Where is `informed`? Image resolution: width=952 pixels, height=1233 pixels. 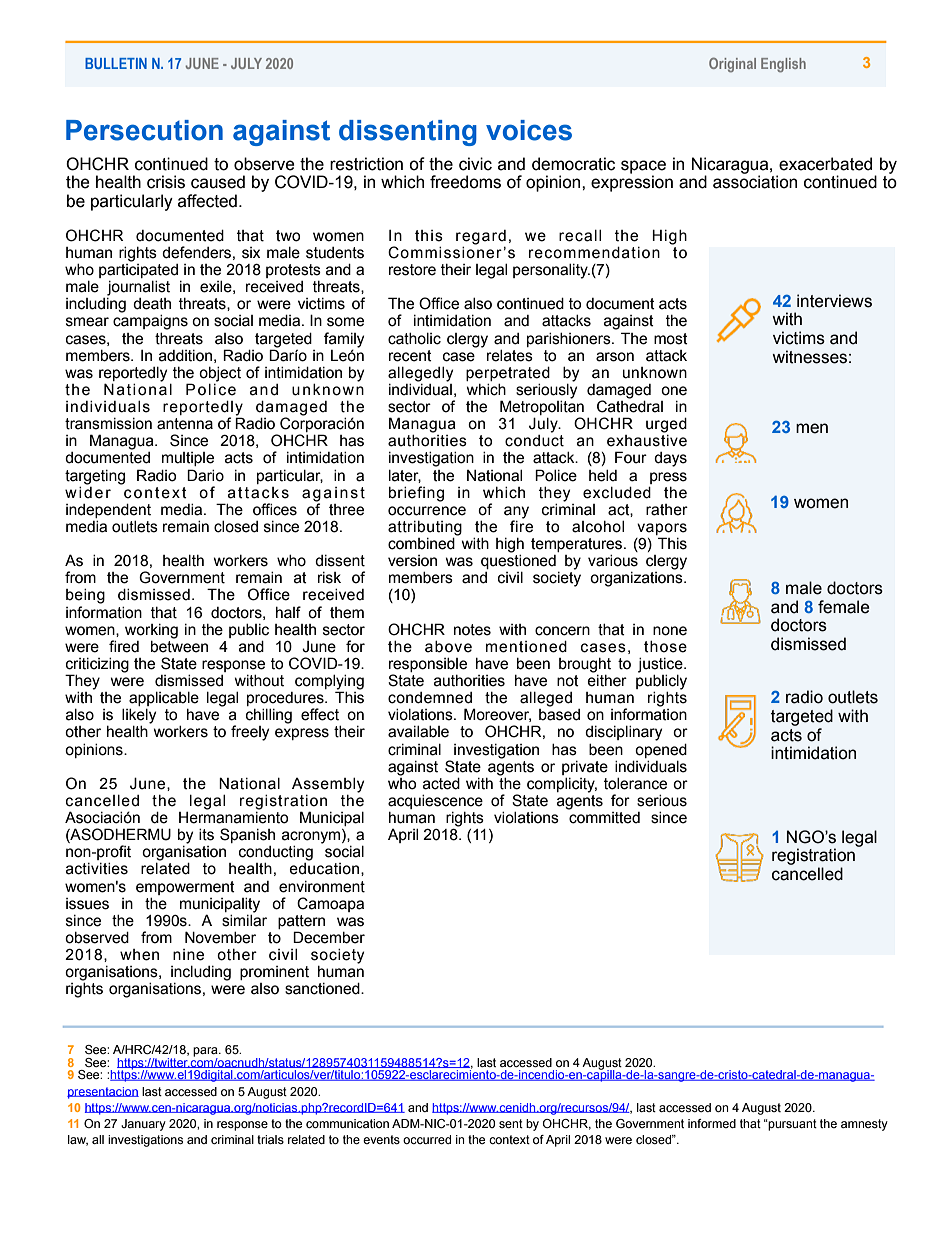
informed is located at coordinates (712, 1123).
